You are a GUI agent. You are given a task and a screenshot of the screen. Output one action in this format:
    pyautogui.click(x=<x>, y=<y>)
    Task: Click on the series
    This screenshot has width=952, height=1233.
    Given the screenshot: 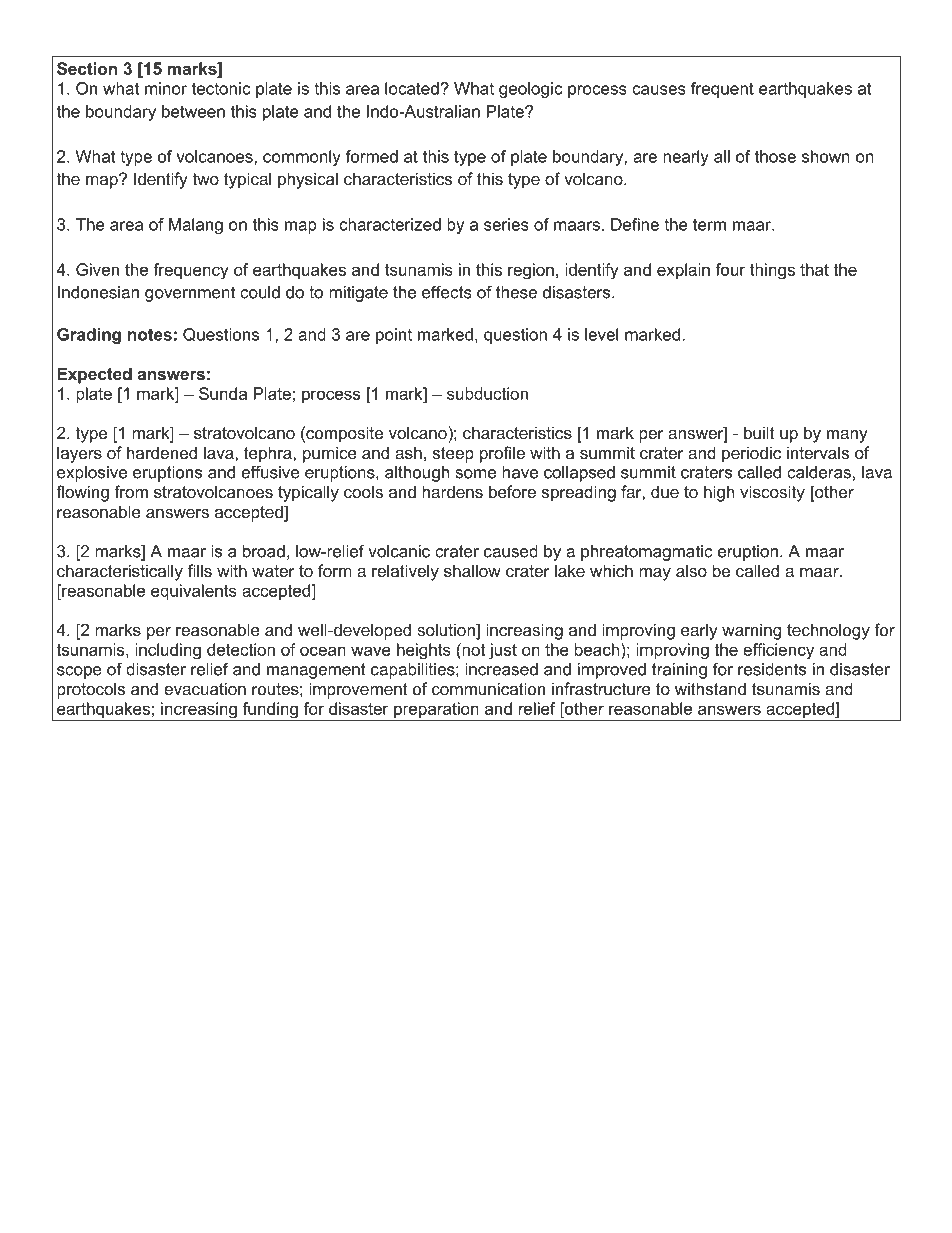 What is the action you would take?
    pyautogui.click(x=506, y=224)
